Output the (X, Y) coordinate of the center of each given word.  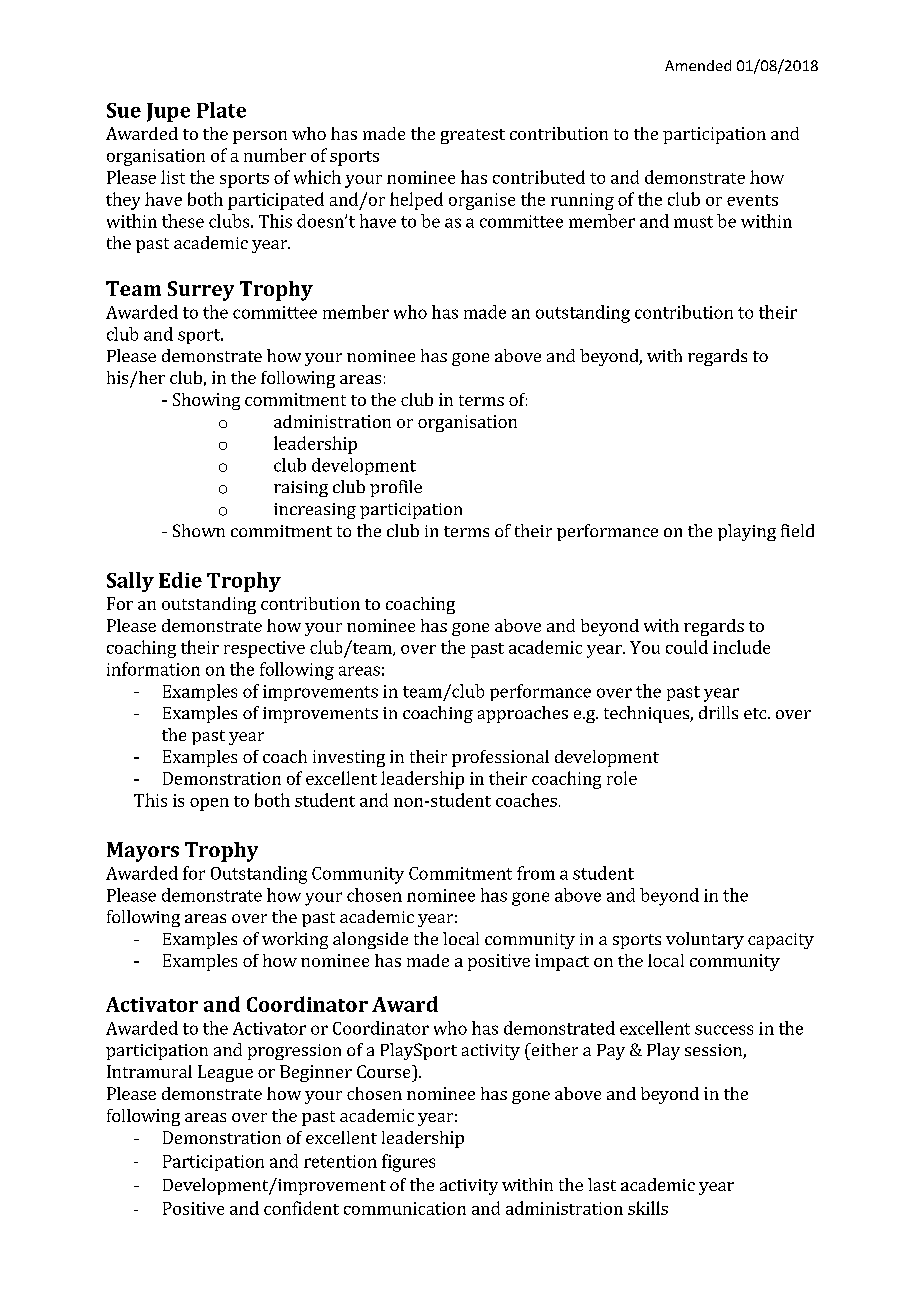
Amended (698, 65)
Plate (221, 110)
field (797, 530)
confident (301, 1208)
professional (500, 758)
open (209, 804)
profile (396, 488)
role (622, 778)
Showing (206, 401)
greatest (473, 136)
